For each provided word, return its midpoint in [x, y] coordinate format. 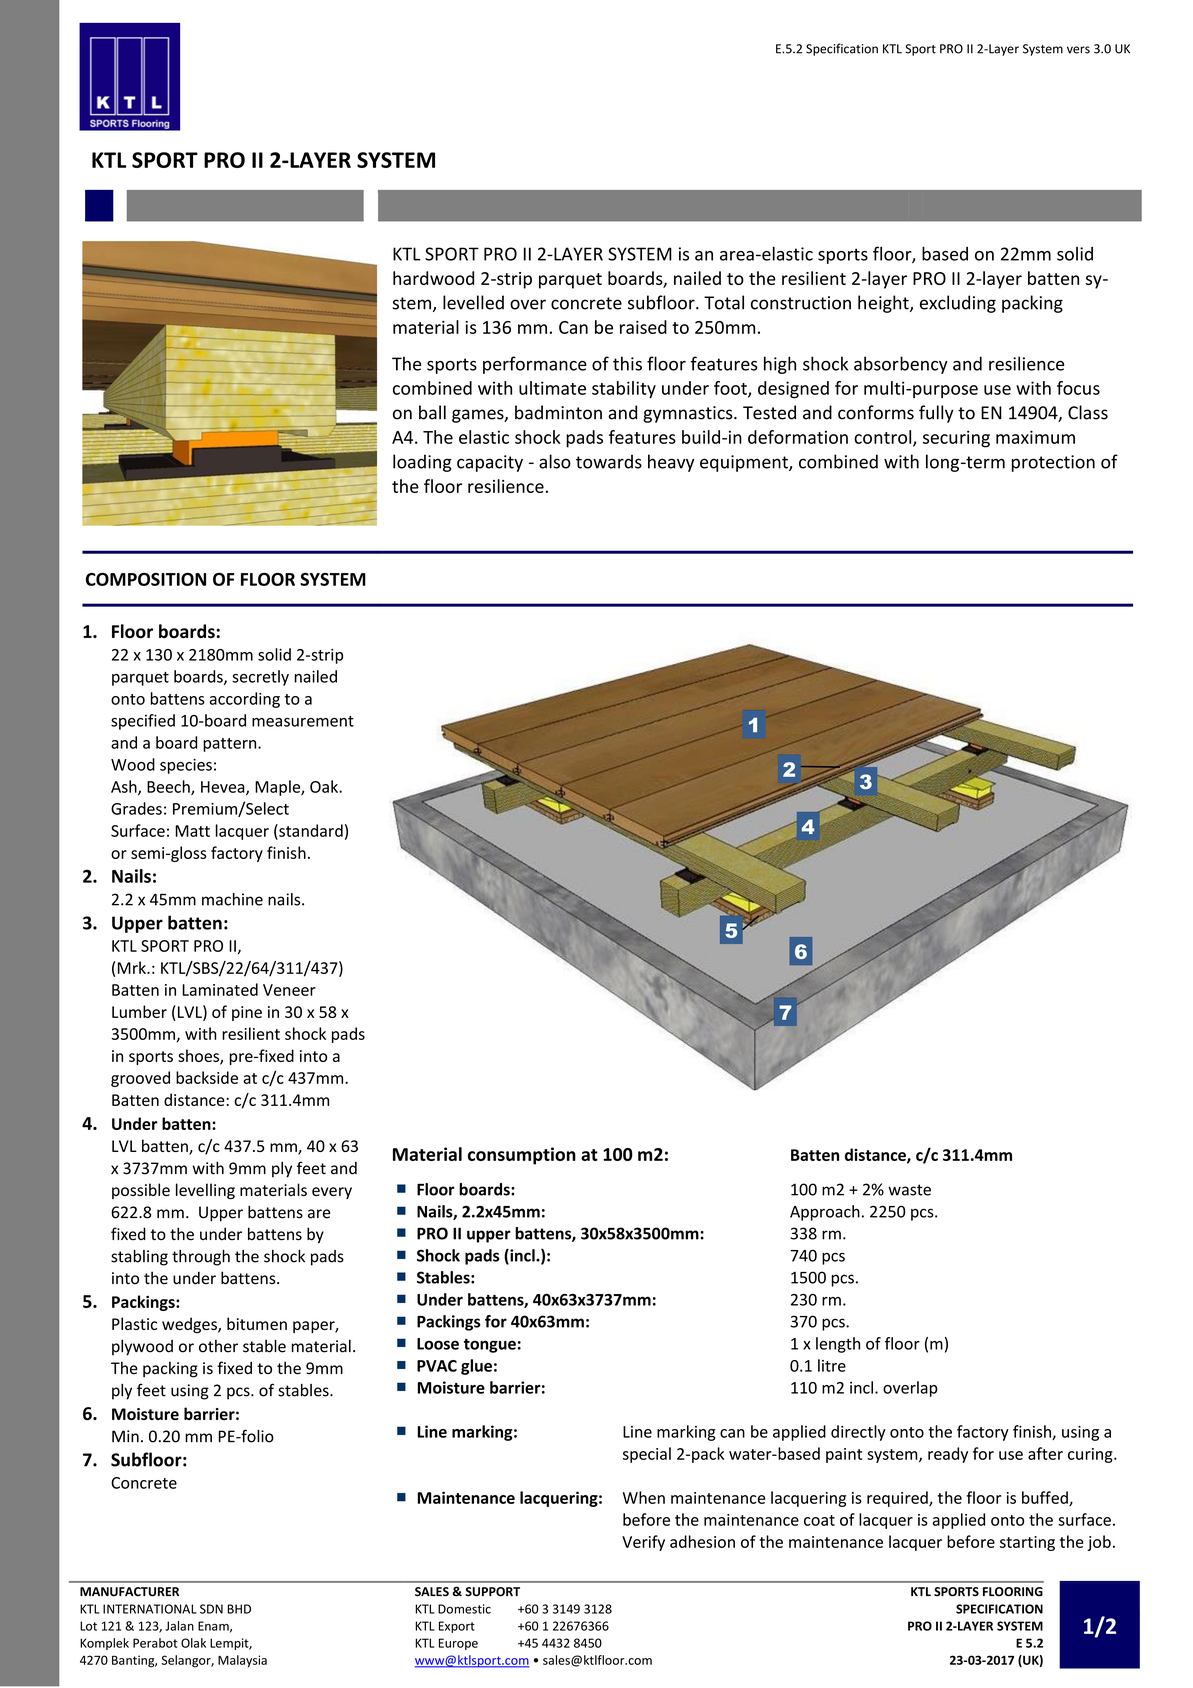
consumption [522, 1156]
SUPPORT [492, 1592]
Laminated [220, 989]
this [627, 363]
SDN [211, 1609]
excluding [958, 304]
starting [1027, 1543]
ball [432, 412]
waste [909, 1190]
